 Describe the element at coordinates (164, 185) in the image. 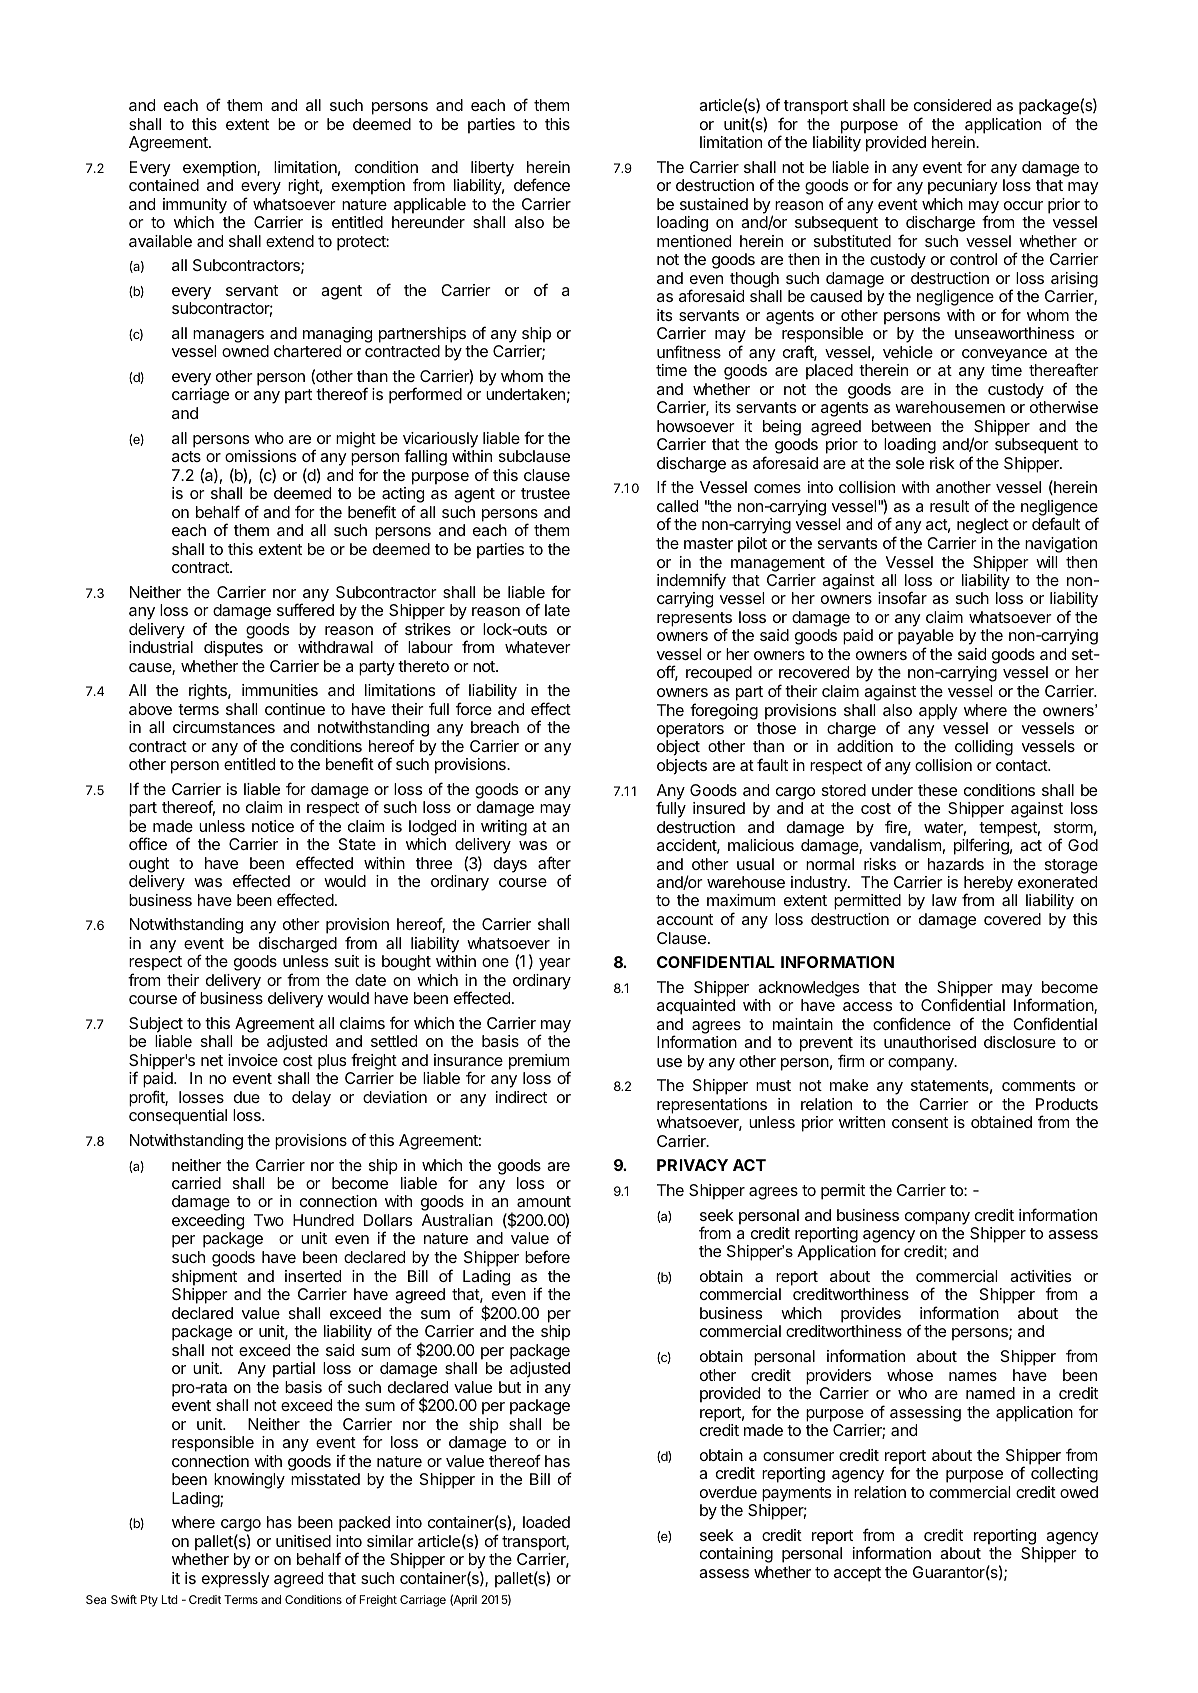

I see `contained` at that location.
